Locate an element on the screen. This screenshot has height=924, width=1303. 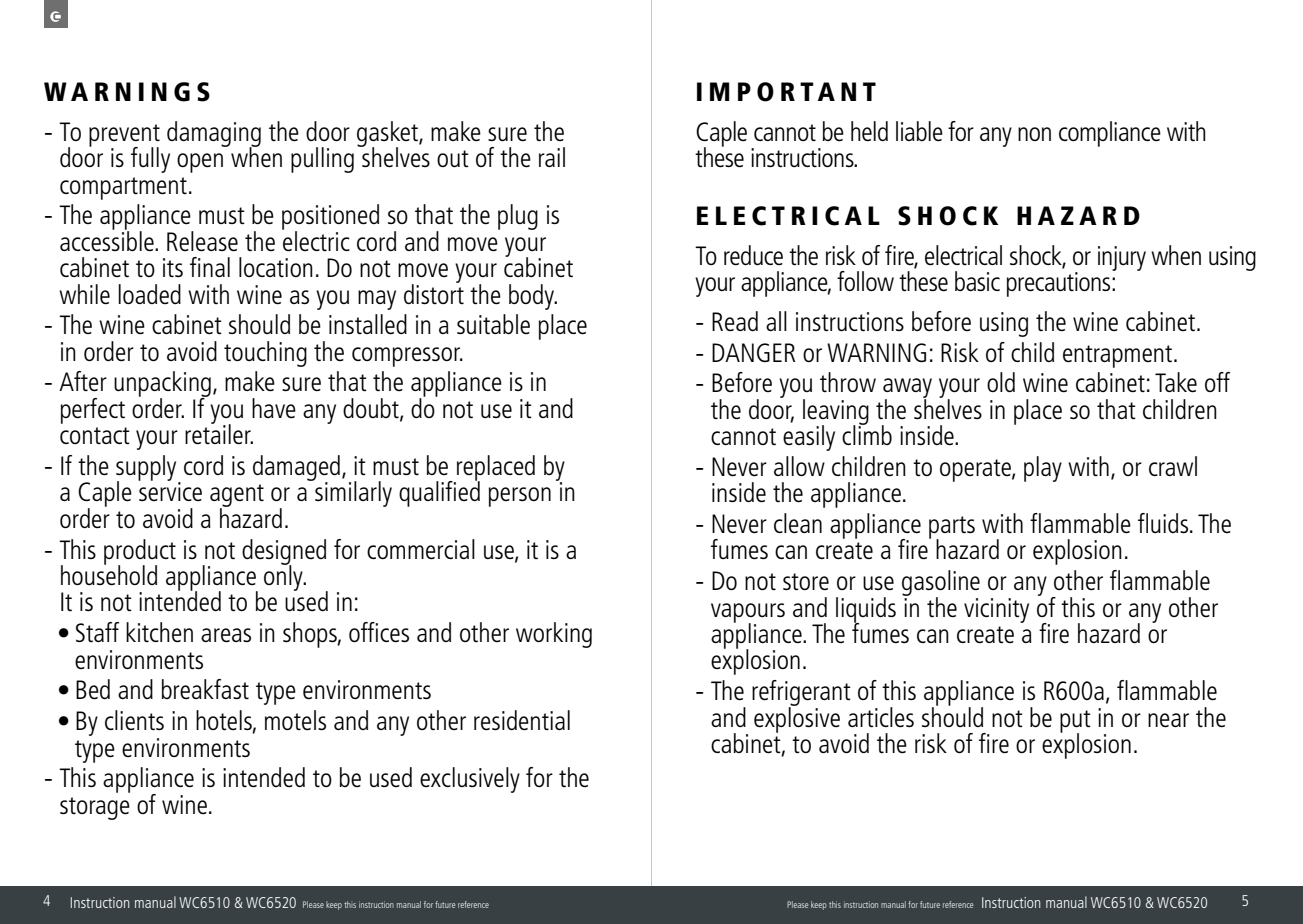
open is located at coordinates (200, 163).
